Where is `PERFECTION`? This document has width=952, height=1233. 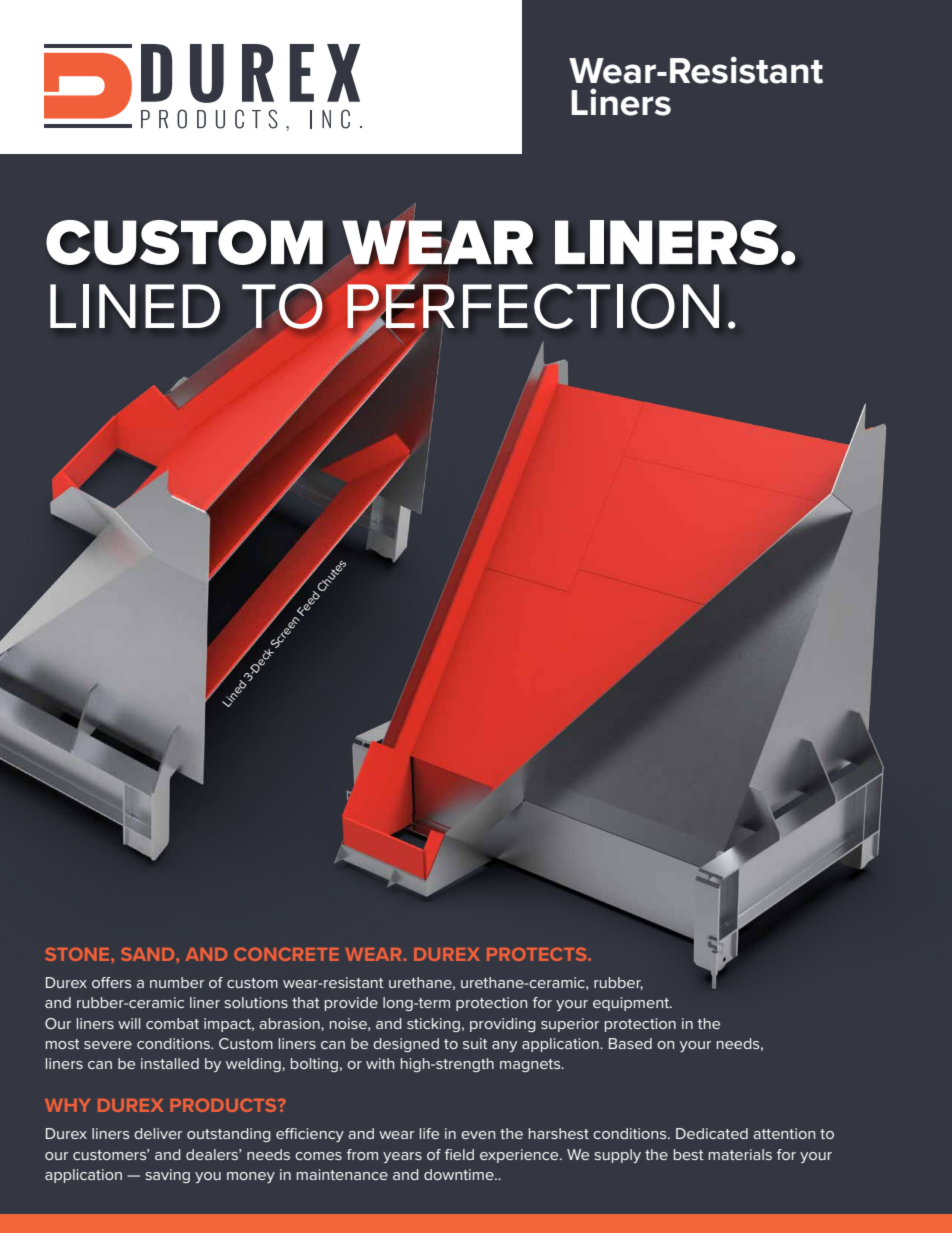 PERFECTION is located at coordinates (532, 306).
